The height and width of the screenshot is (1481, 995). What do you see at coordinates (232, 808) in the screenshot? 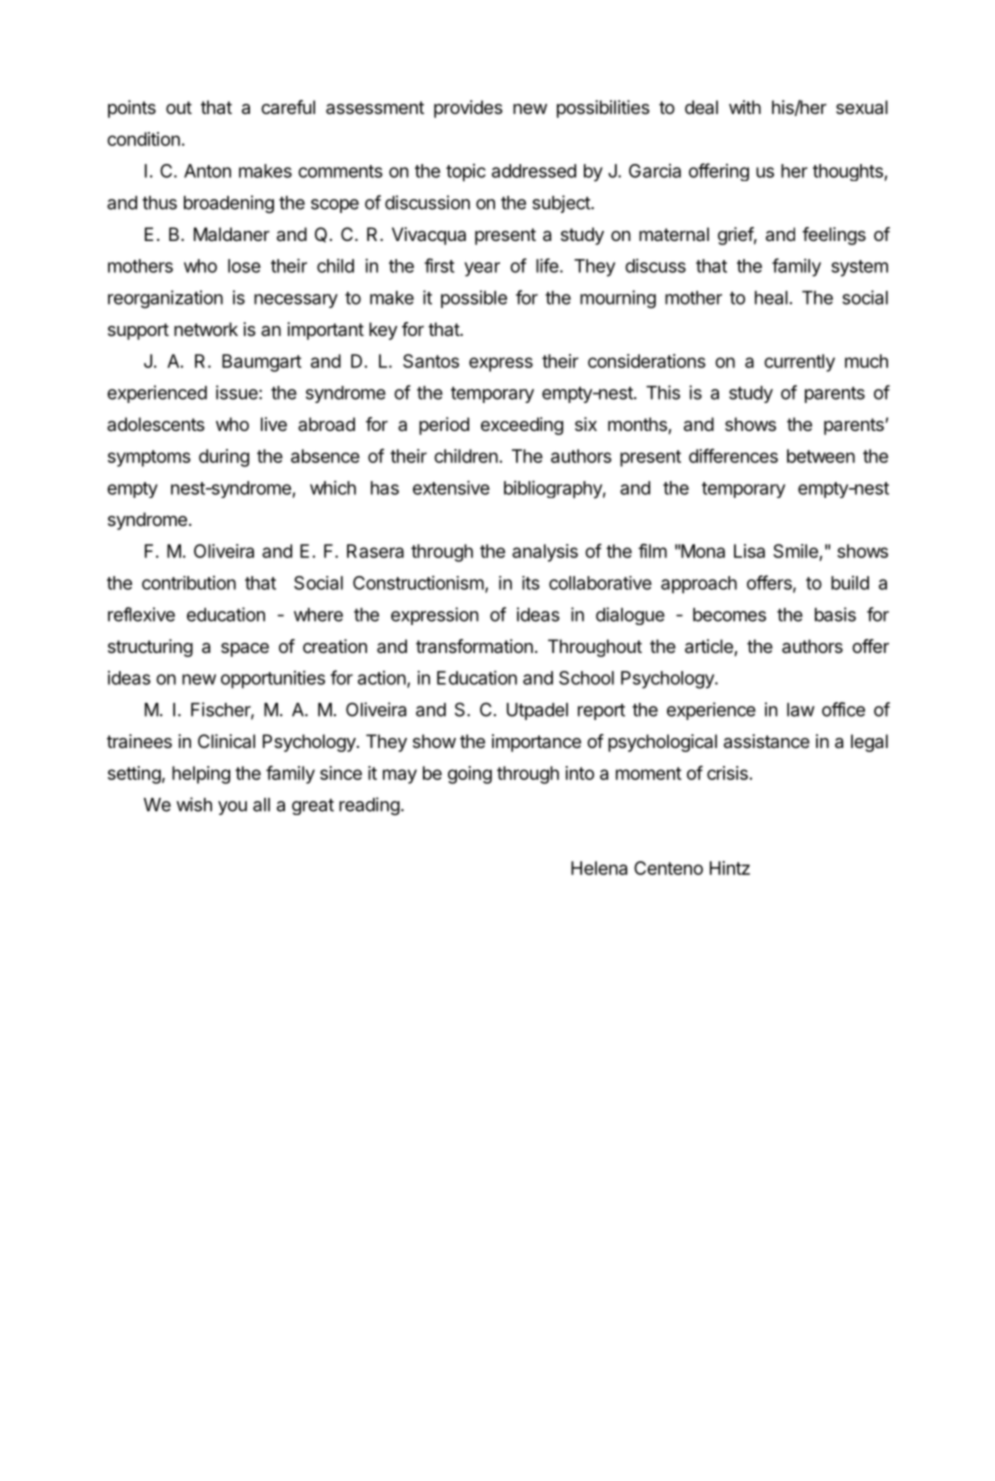
I see `you` at bounding box center [232, 808].
